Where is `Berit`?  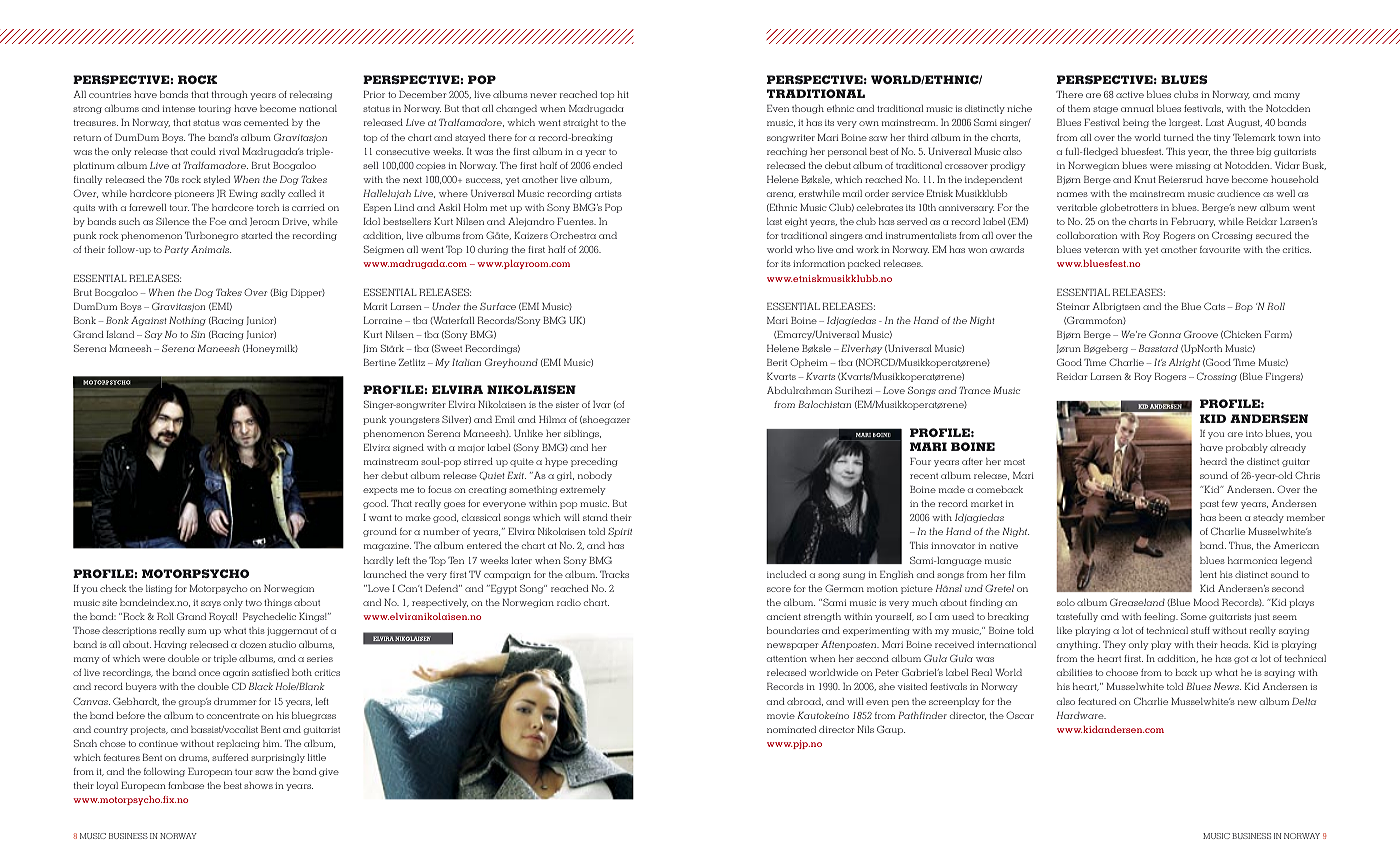
Berit is located at coordinates (777, 362).
